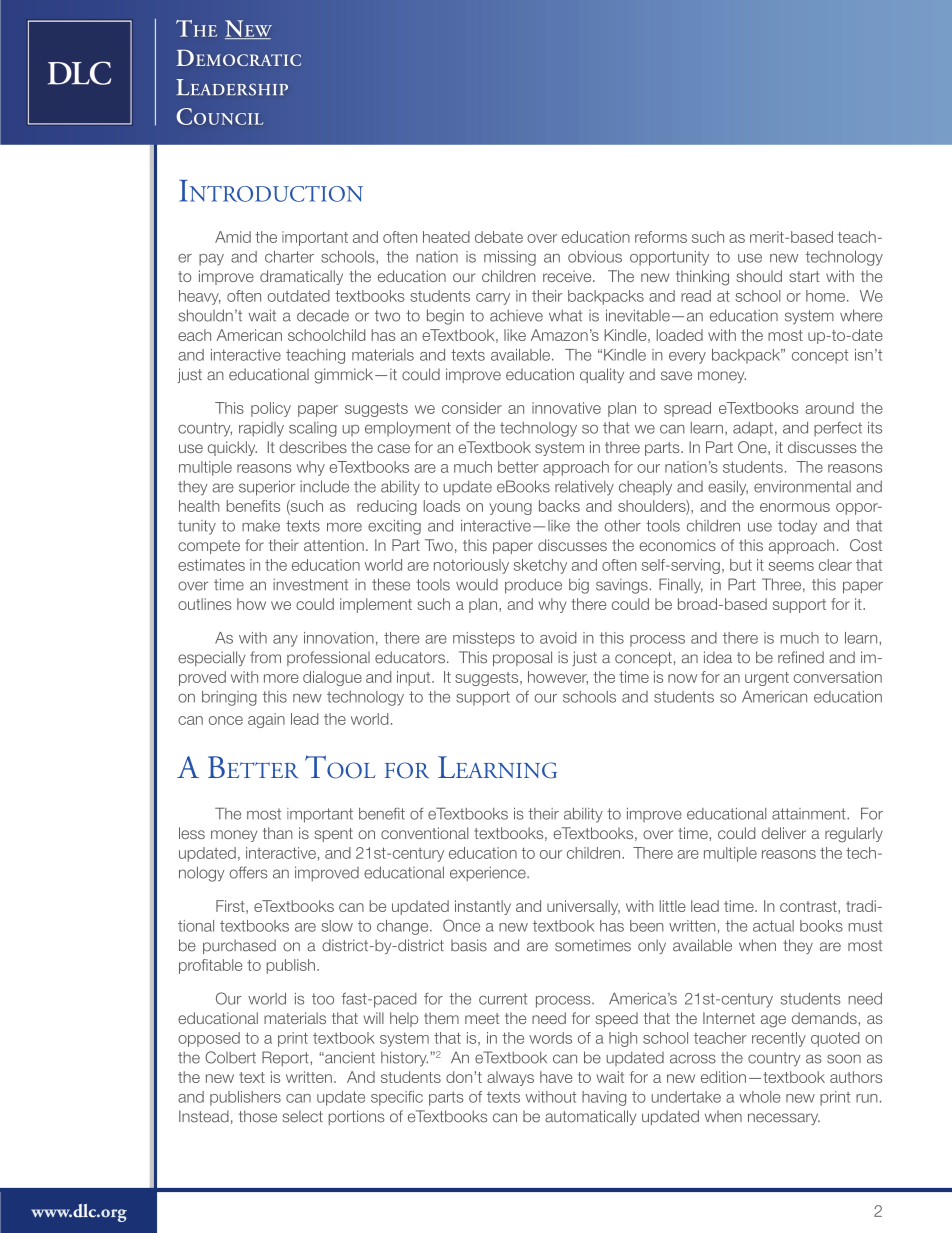 Image resolution: width=952 pixels, height=1233 pixels. Describe the element at coordinates (558, 678) in the screenshot. I see `however` at that location.
